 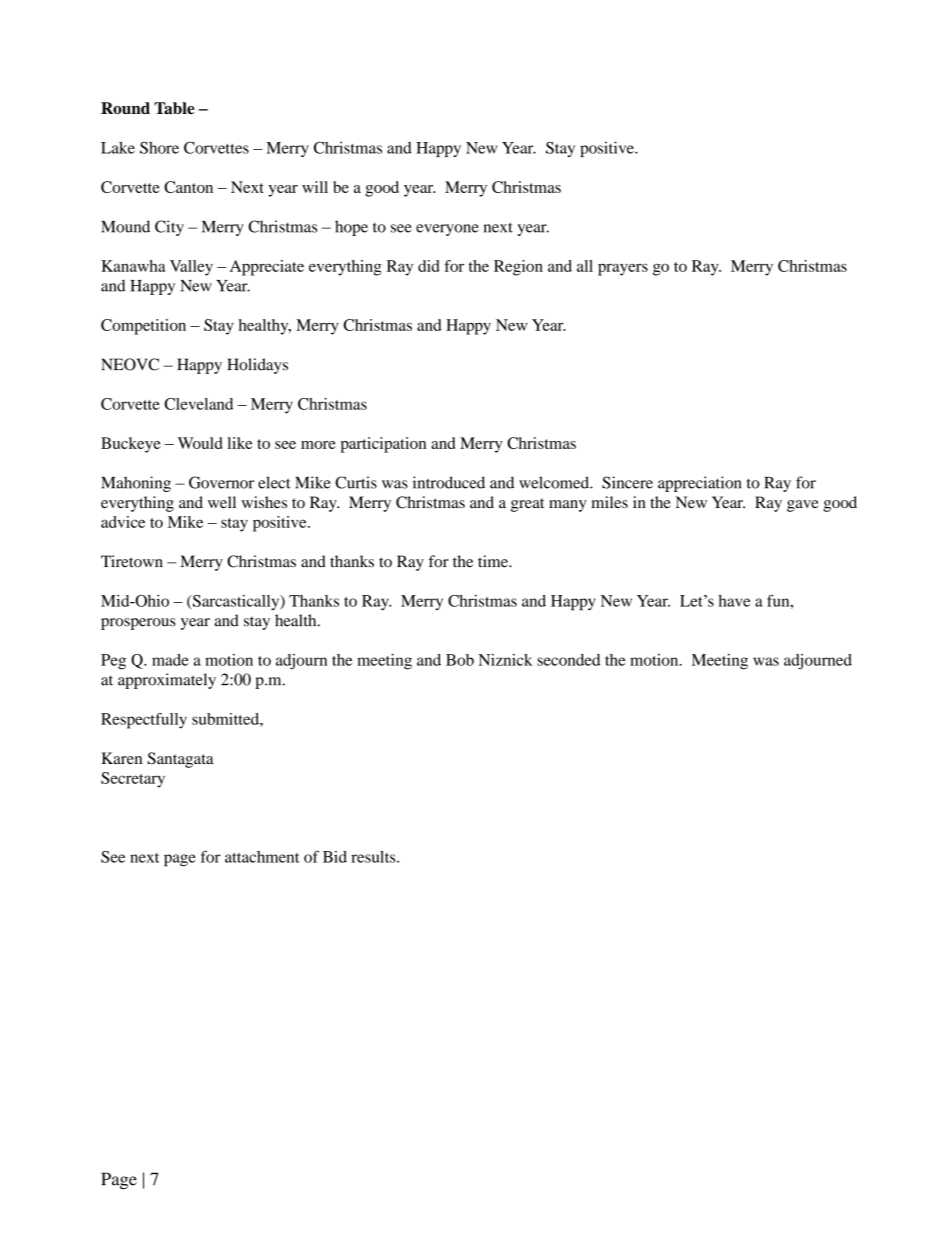 What do you see at coordinates (699, 484) in the document?
I see `appreciation` at bounding box center [699, 484].
